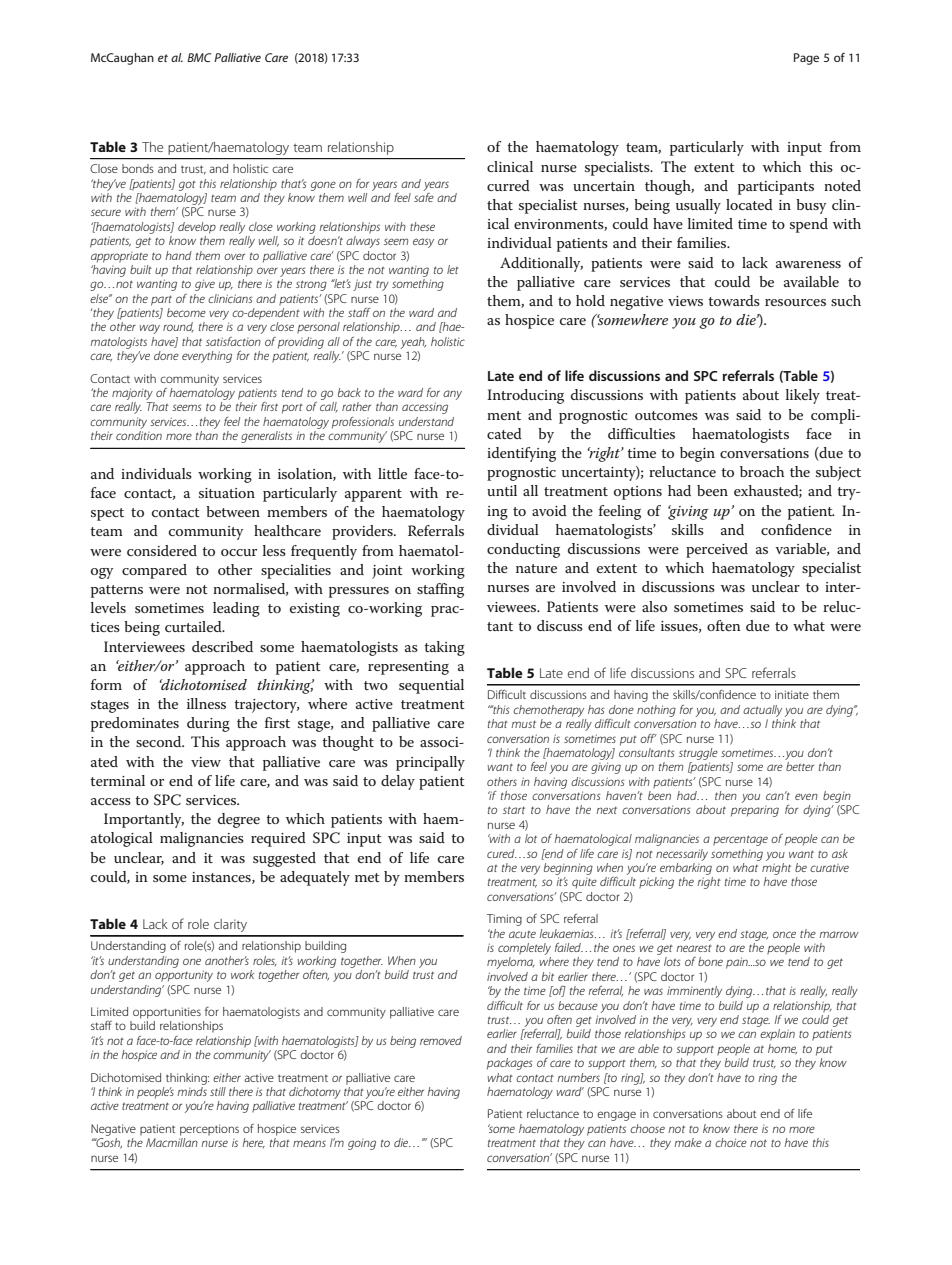 The image size is (952, 1265). What do you see at coordinates (762, 471) in the screenshot?
I see `broach` at bounding box center [762, 471].
